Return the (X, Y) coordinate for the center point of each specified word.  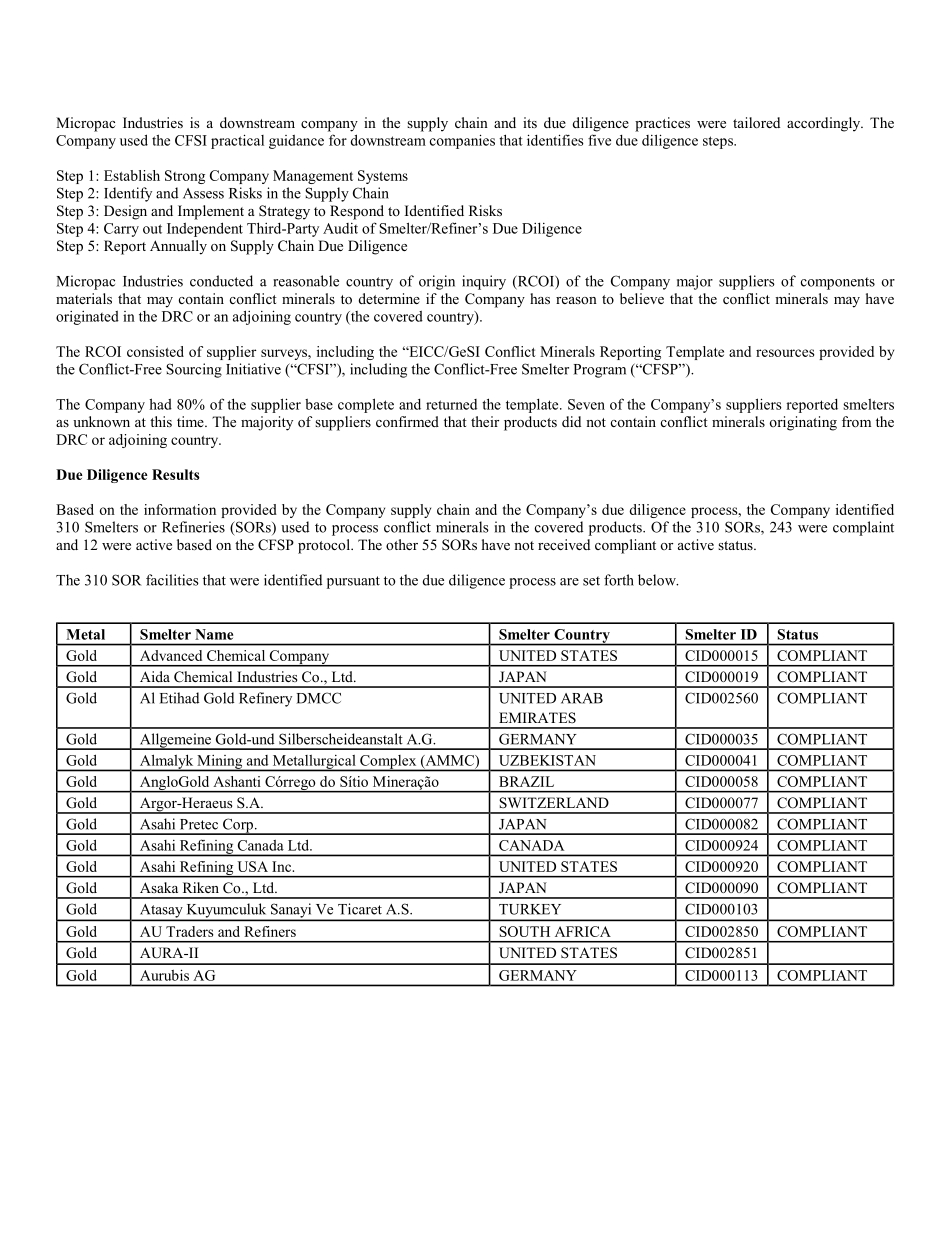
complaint (863, 528)
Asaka (159, 887)
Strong (185, 177)
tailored (756, 123)
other (402, 544)
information (180, 509)
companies (462, 141)
